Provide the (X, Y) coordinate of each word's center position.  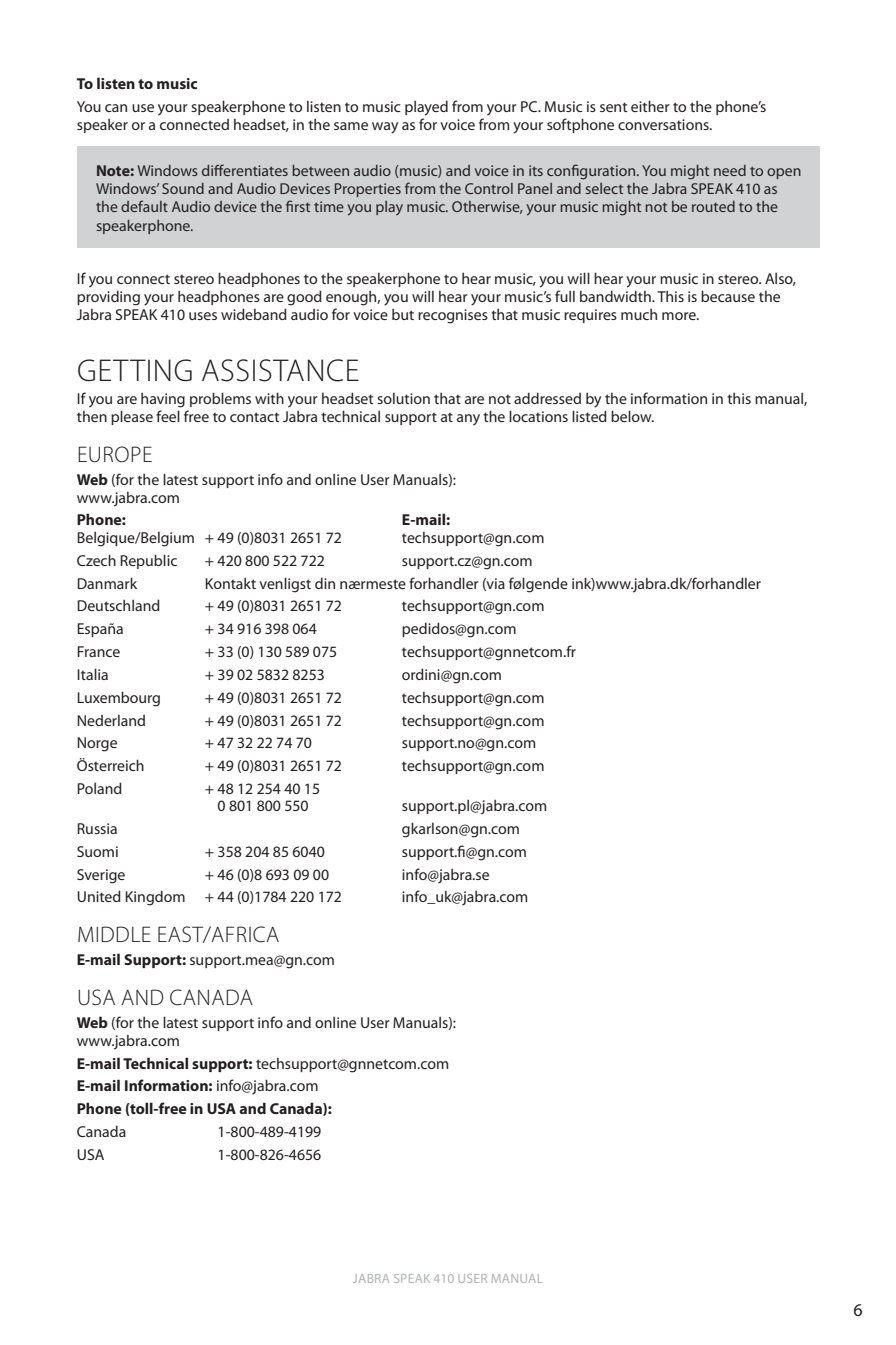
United (99, 896)
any (468, 420)
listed (589, 416)
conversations (664, 124)
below (632, 416)
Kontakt (230, 583)
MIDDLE (114, 934)
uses (203, 316)
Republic (148, 561)
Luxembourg (118, 699)
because (728, 296)
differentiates (245, 170)
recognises (453, 316)
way (385, 128)
